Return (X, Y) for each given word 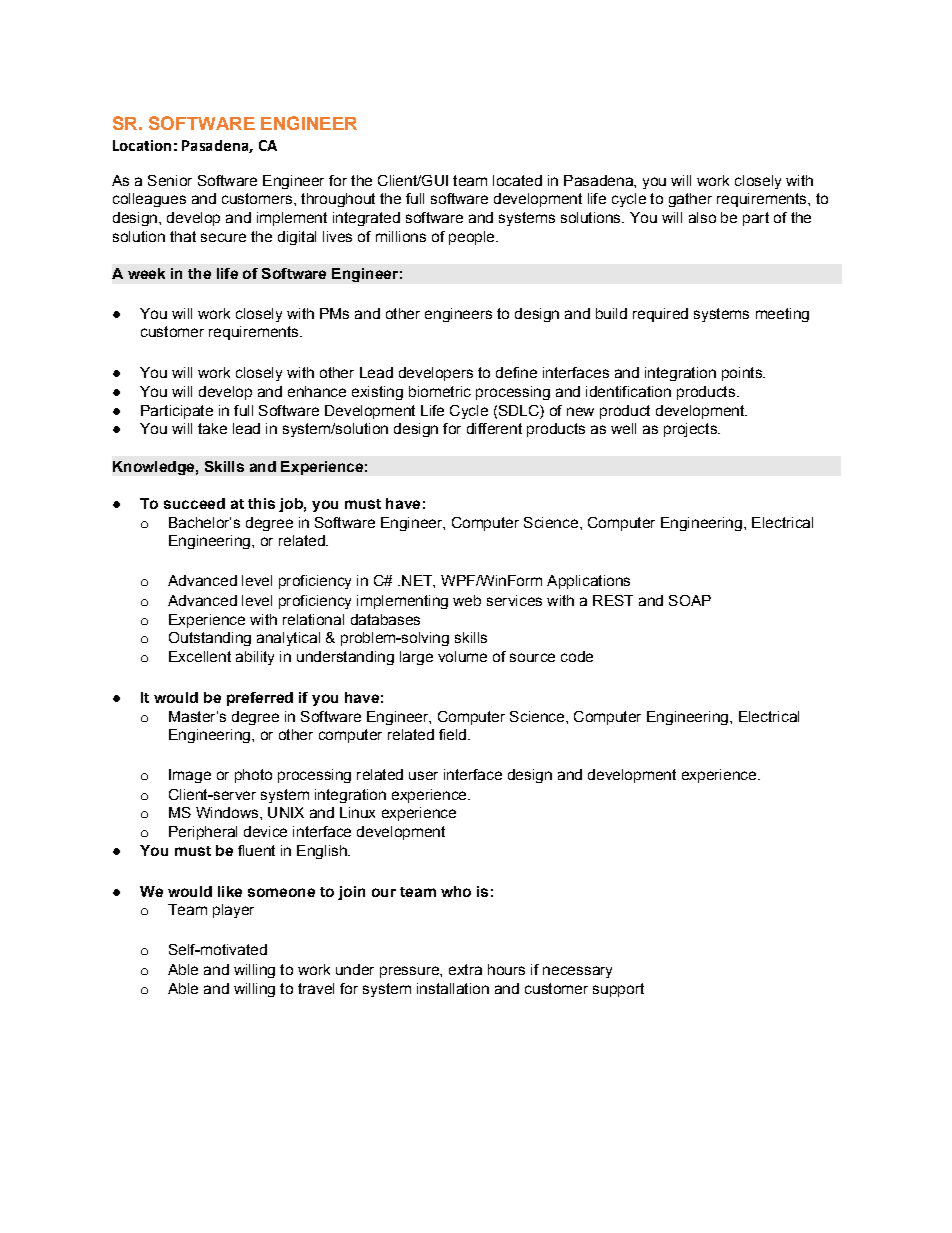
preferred (260, 699)
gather (690, 200)
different (494, 428)
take (212, 428)
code (577, 656)
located (517, 180)
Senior (170, 180)
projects (691, 430)
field (452, 734)
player (233, 911)
